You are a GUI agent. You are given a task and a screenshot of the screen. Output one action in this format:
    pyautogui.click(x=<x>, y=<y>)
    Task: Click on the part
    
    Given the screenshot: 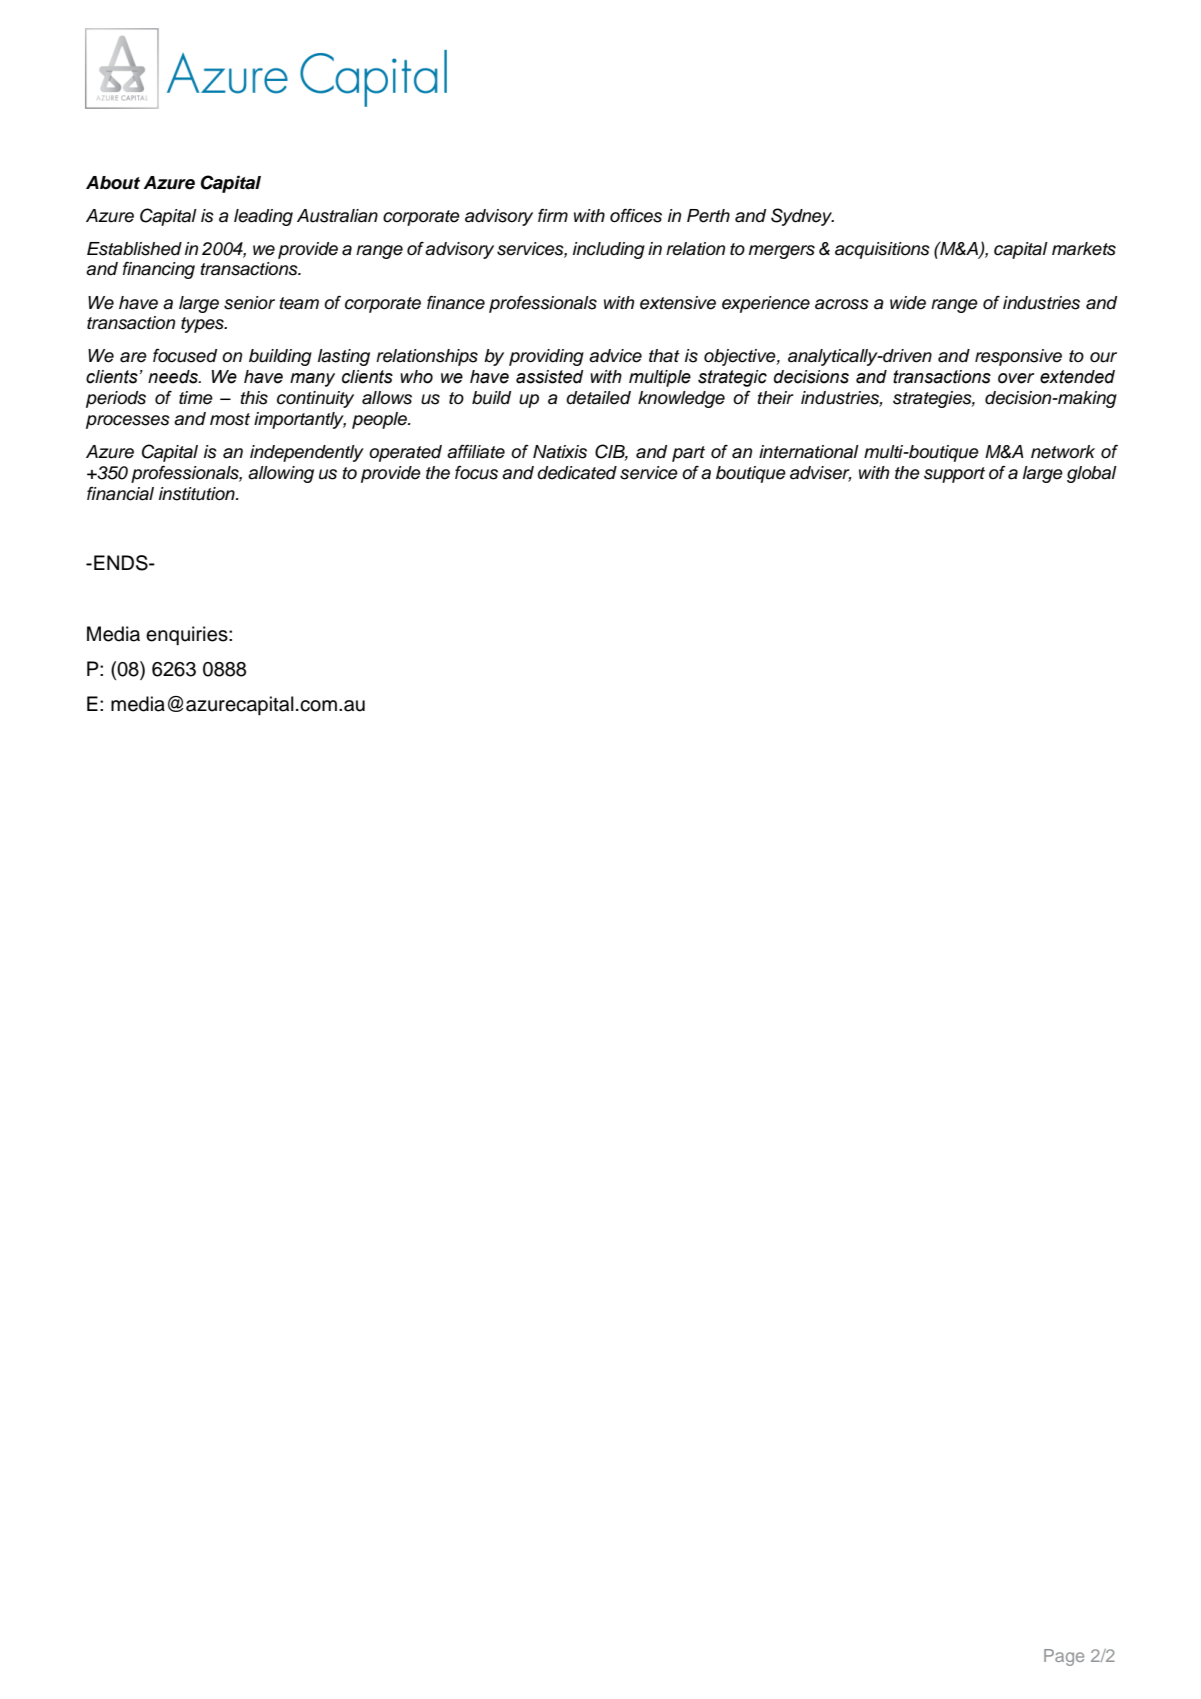 What is the action you would take?
    pyautogui.click(x=688, y=454)
